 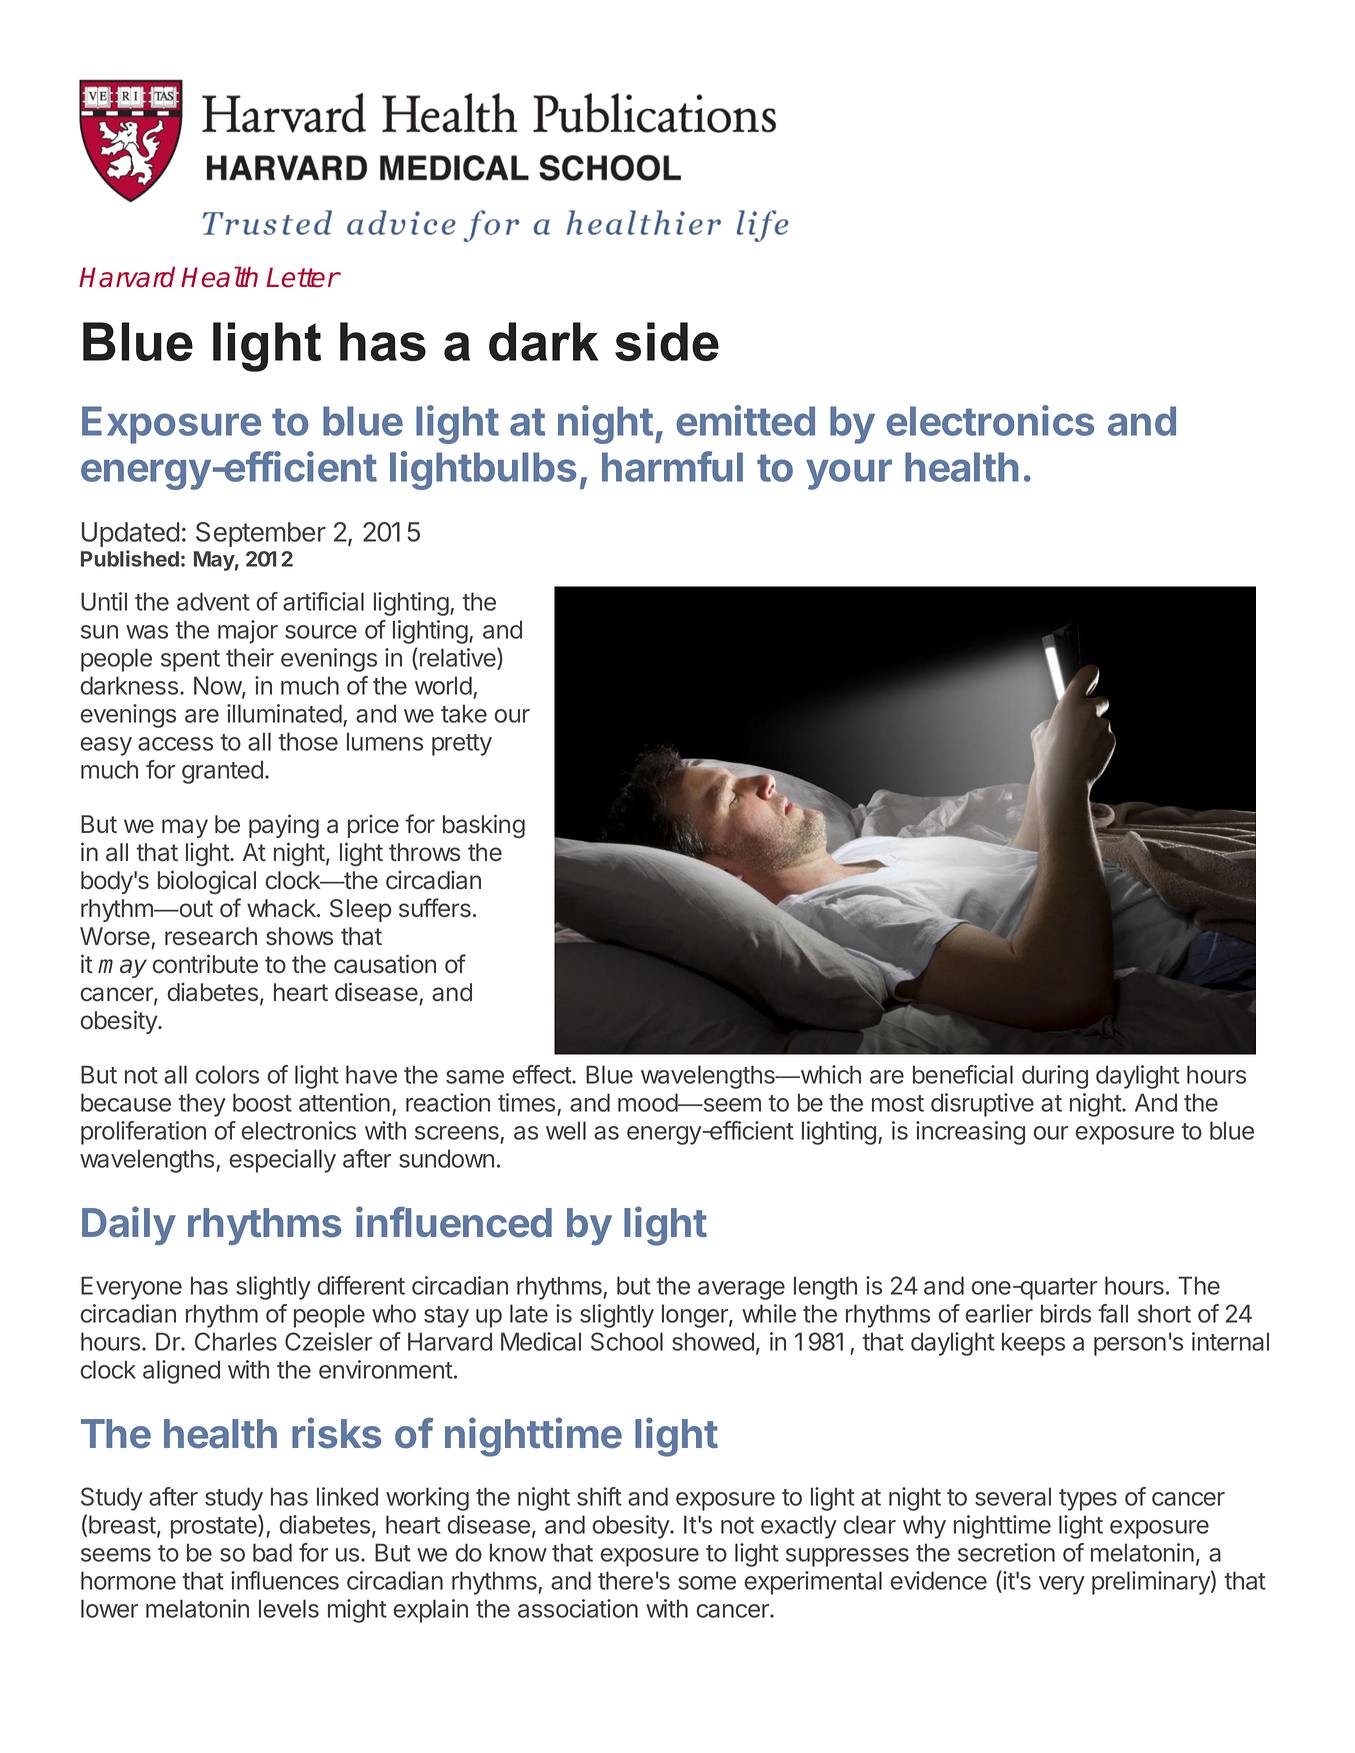 I want to click on pretty, so click(x=462, y=745).
